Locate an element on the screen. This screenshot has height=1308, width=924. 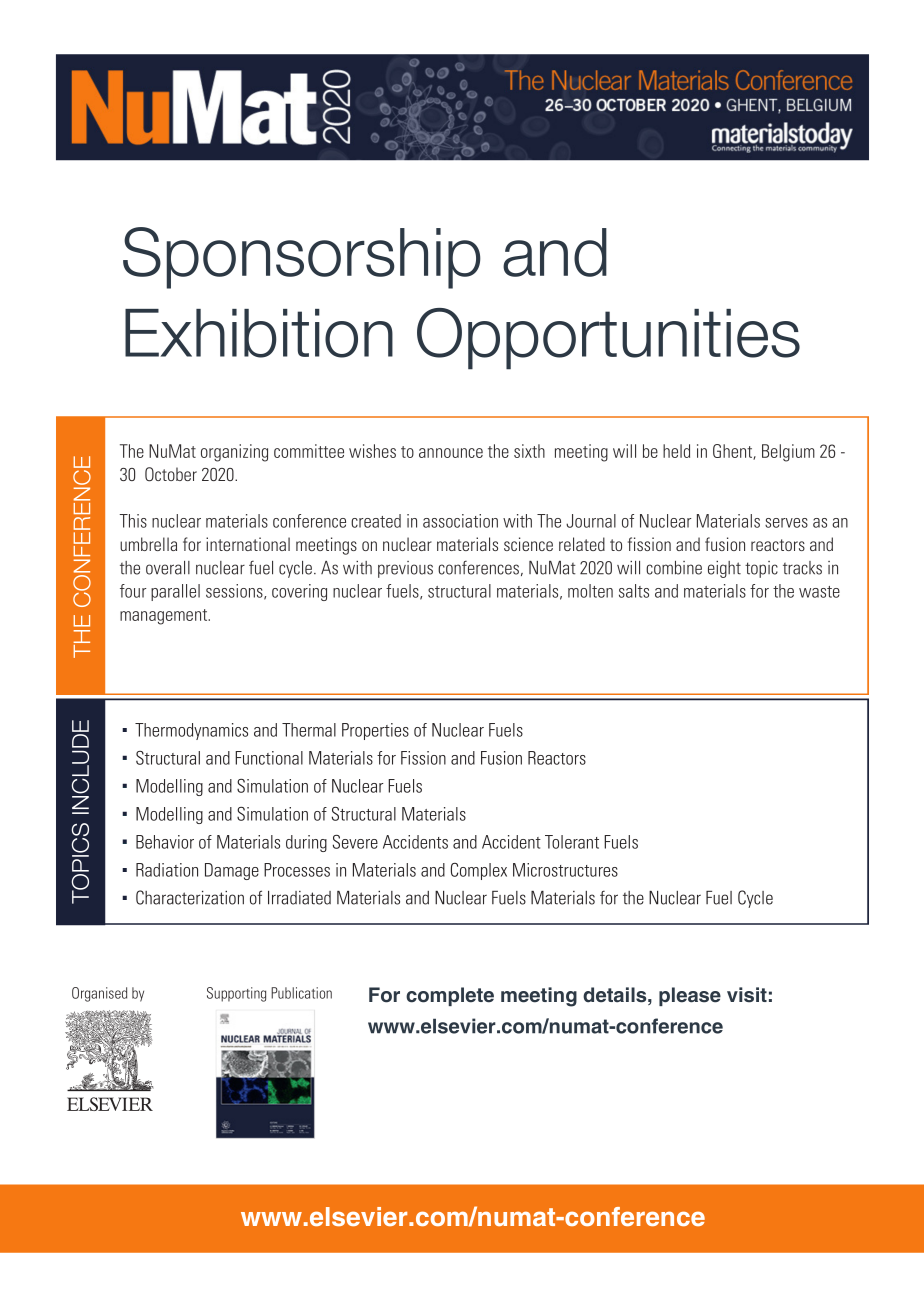
previous is located at coordinates (405, 569).
